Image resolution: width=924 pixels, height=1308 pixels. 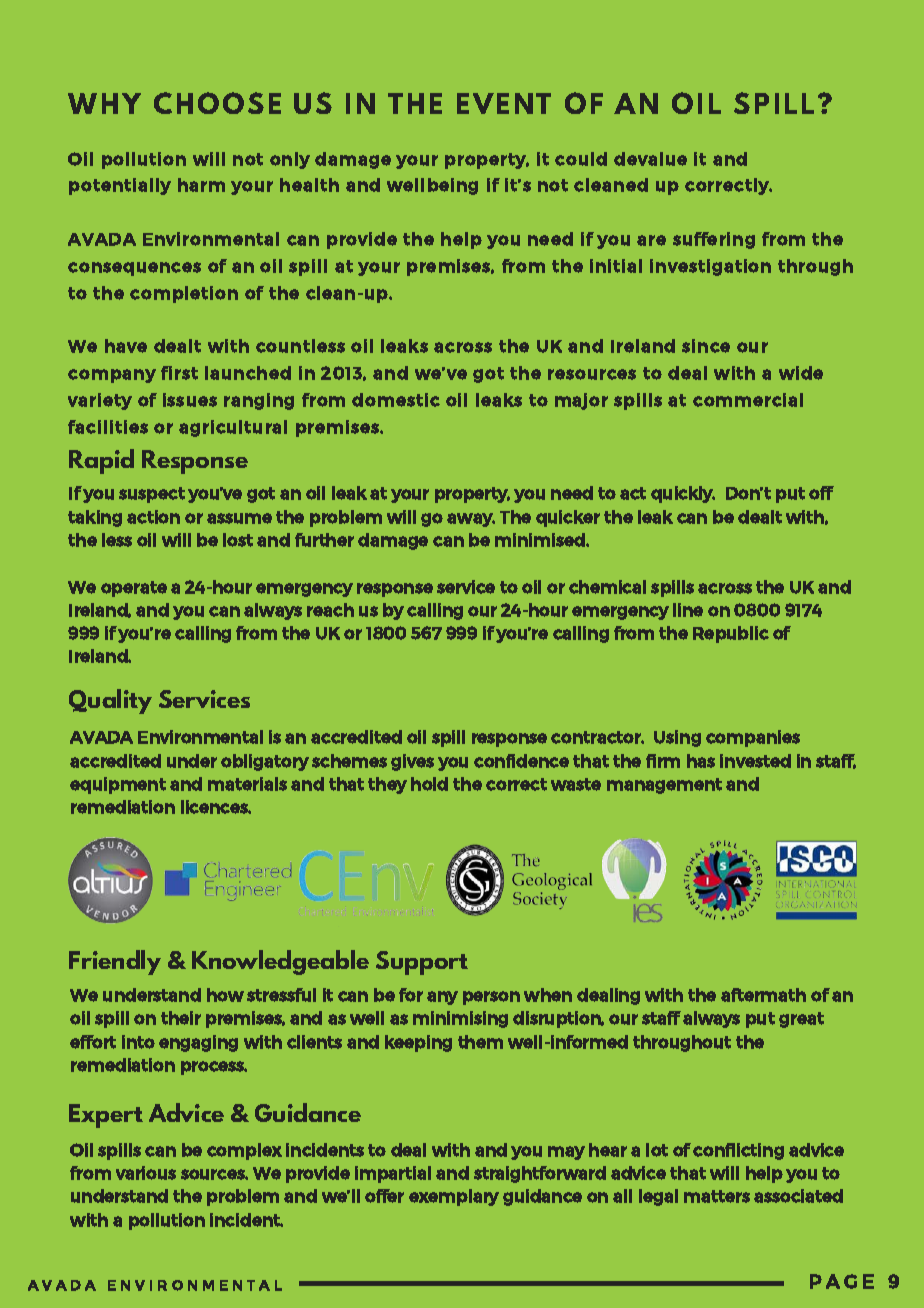 I want to click on health, so click(x=309, y=185).
